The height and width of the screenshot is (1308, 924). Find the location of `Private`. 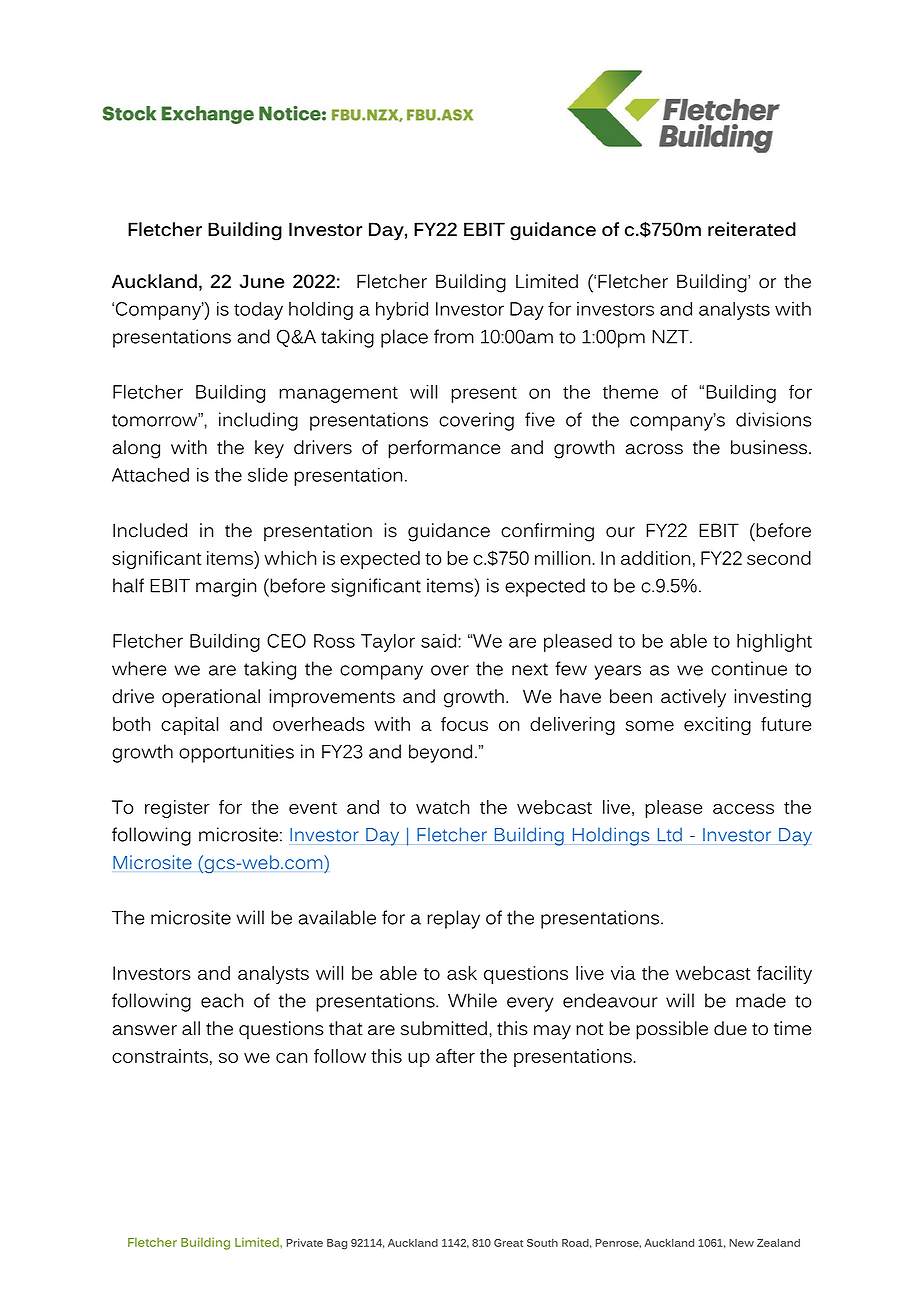

Private is located at coordinates (304, 1242).
